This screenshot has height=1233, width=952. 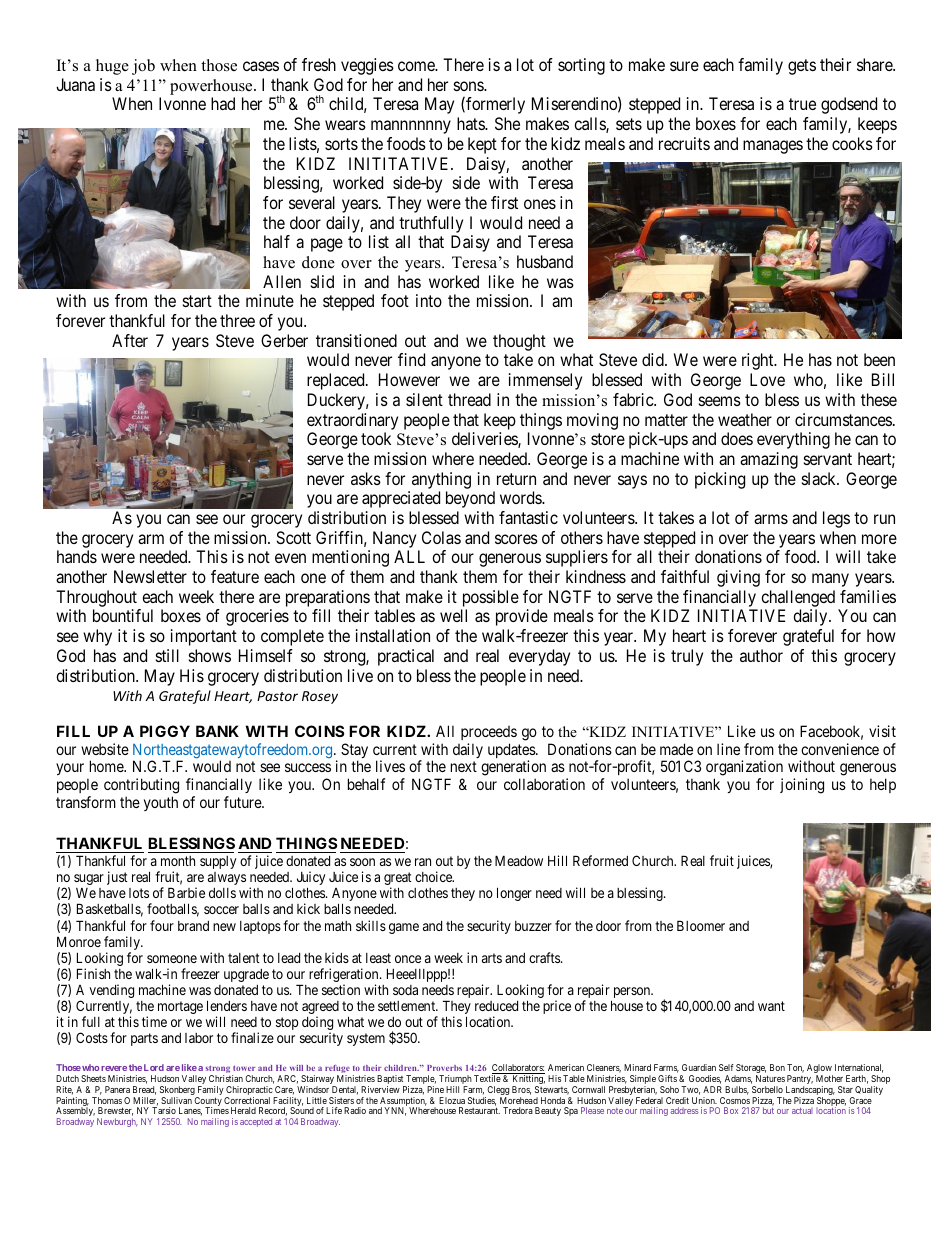 I want to click on After, so click(x=130, y=340).
